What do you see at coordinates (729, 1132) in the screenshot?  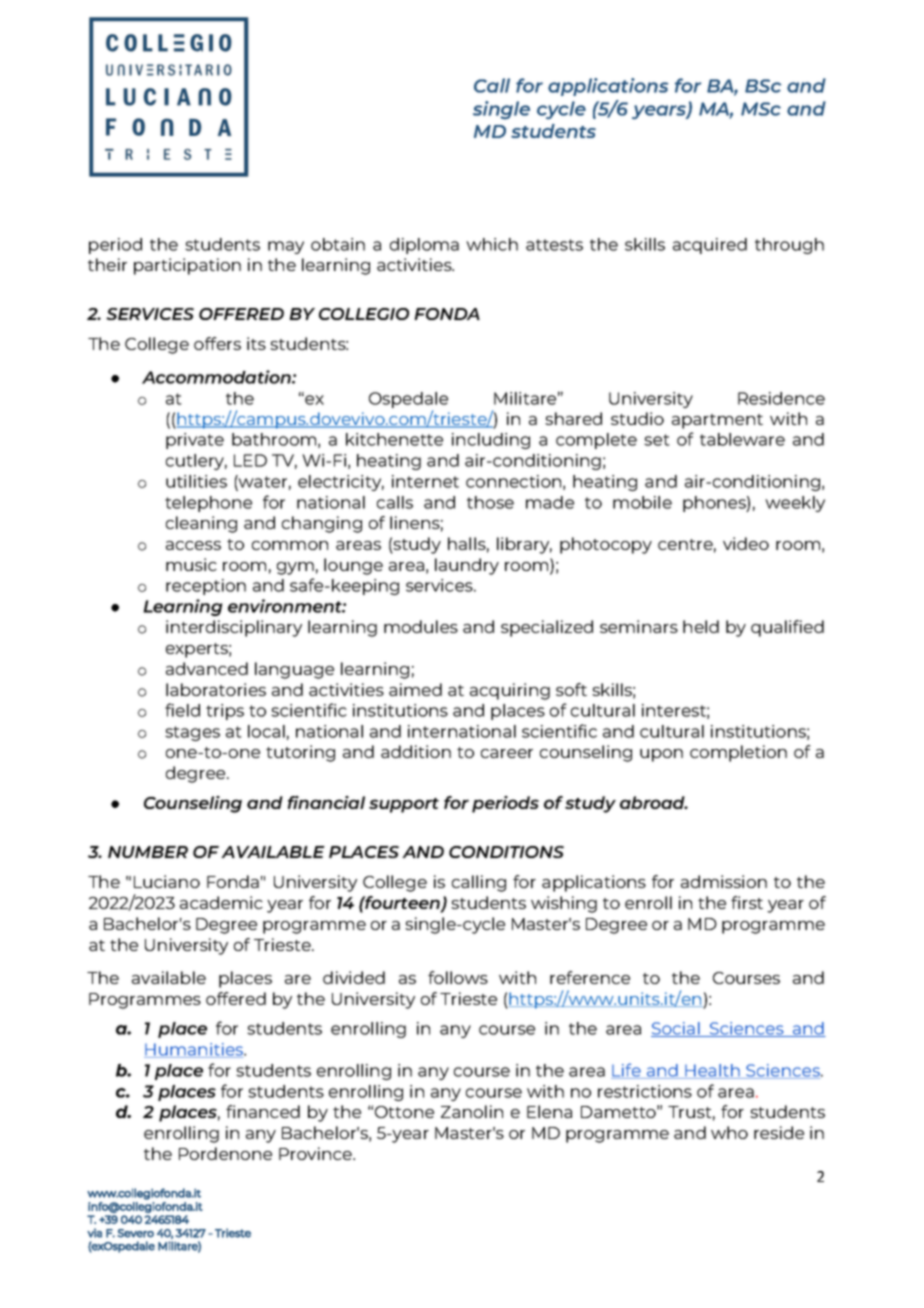 I see `who` at bounding box center [729, 1132].
